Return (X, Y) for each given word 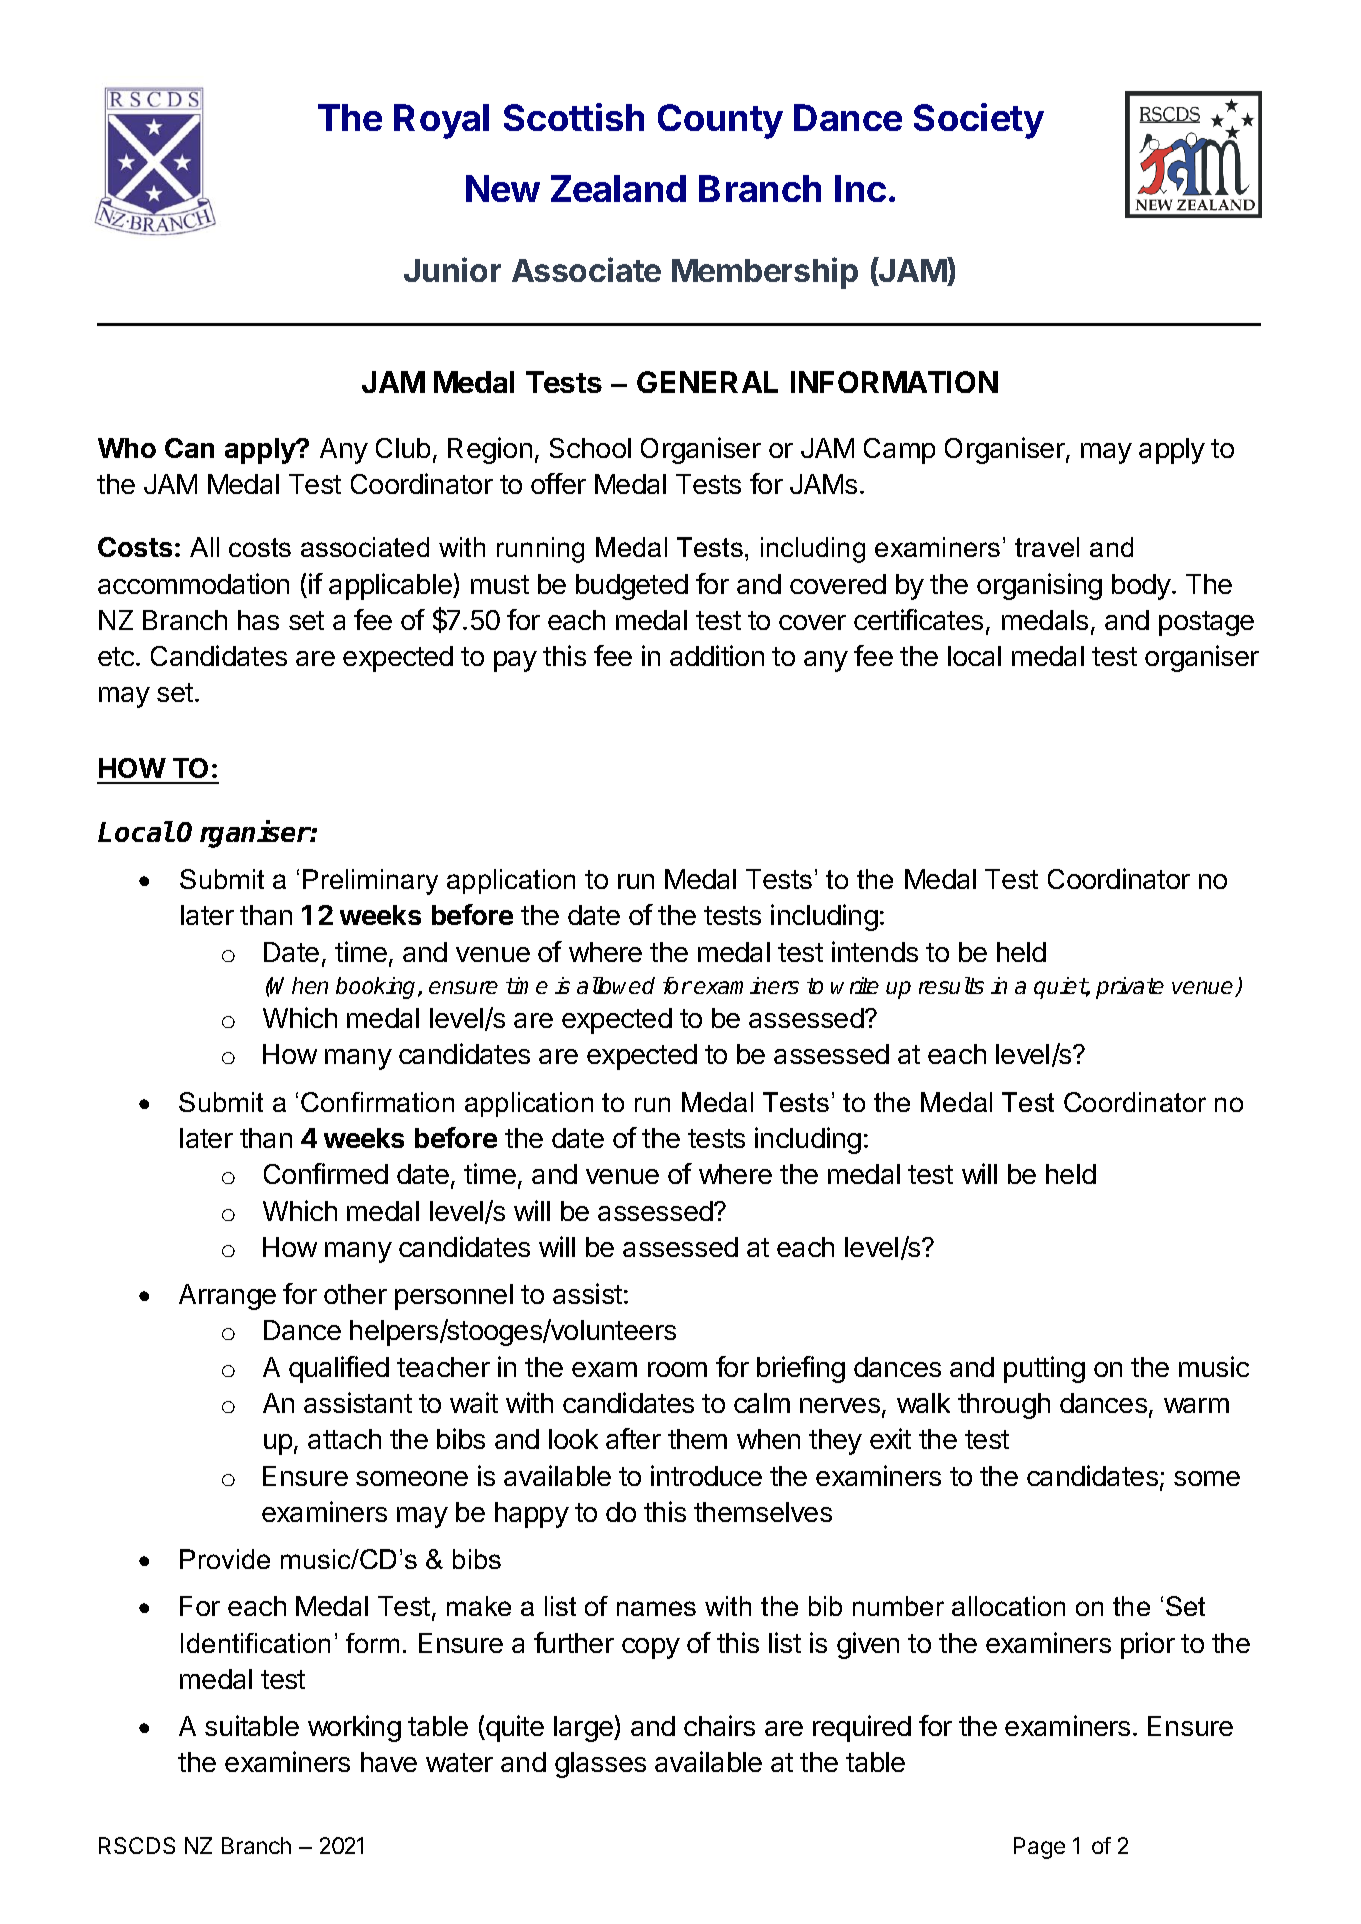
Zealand (618, 188)
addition (717, 655)
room (677, 1369)
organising (1039, 586)
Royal (441, 121)
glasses (600, 1765)
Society (979, 121)
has (258, 620)
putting (1044, 1369)
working (354, 1728)
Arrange (227, 1297)
